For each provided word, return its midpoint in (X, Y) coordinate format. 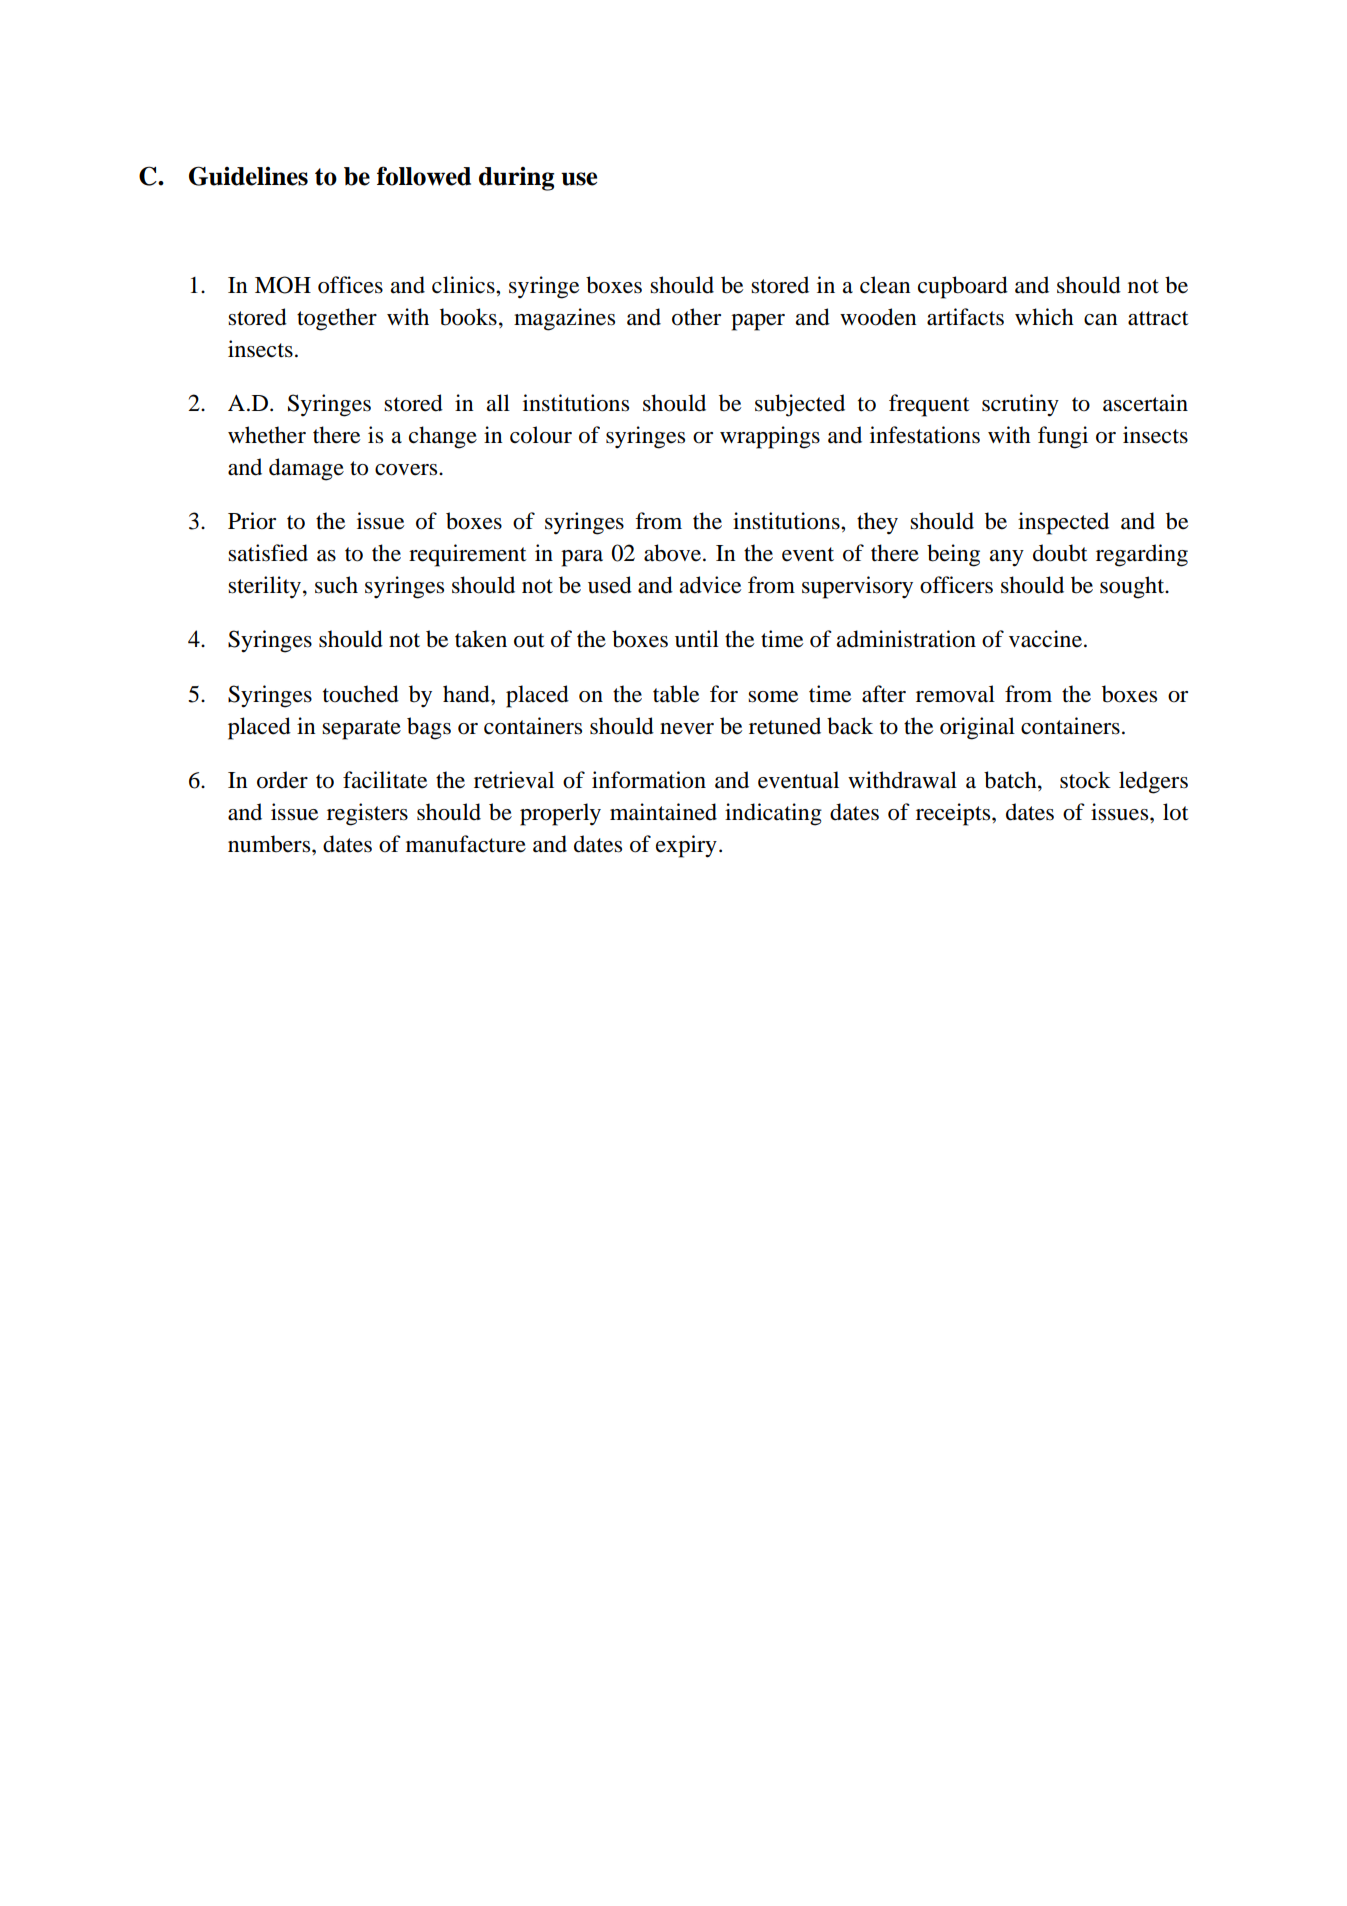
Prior (252, 521)
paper (758, 322)
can (1101, 320)
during (516, 179)
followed (424, 176)
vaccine (1045, 639)
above (674, 553)
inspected (1063, 523)
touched (361, 694)
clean (885, 285)
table (676, 694)
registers (367, 814)
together (337, 319)
